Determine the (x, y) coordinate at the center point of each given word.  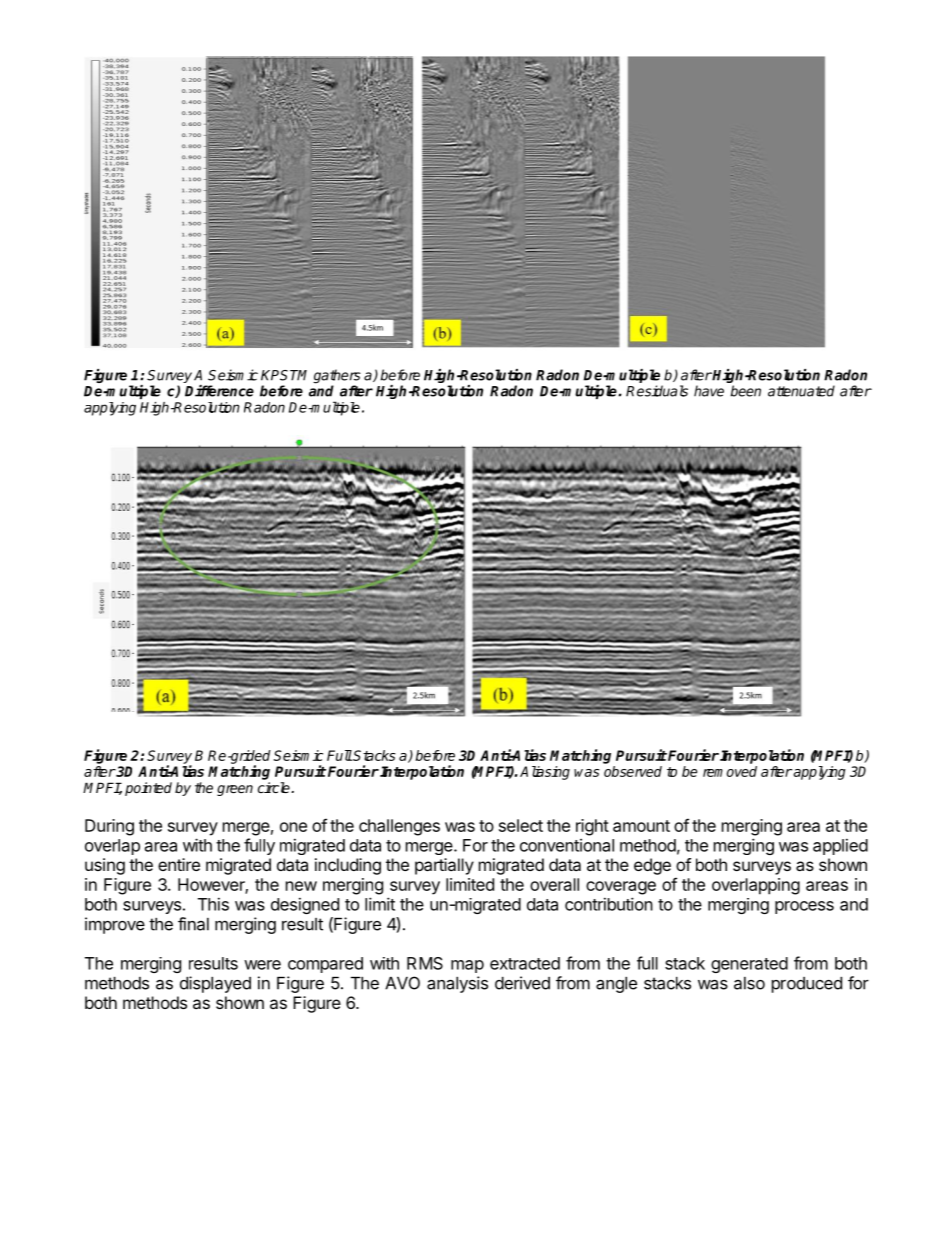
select (521, 825)
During (109, 827)
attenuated (801, 391)
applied (840, 846)
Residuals (657, 391)
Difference (219, 391)
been (745, 391)
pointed (148, 789)
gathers (337, 377)
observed (633, 771)
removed (730, 771)
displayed (215, 984)
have (709, 391)
